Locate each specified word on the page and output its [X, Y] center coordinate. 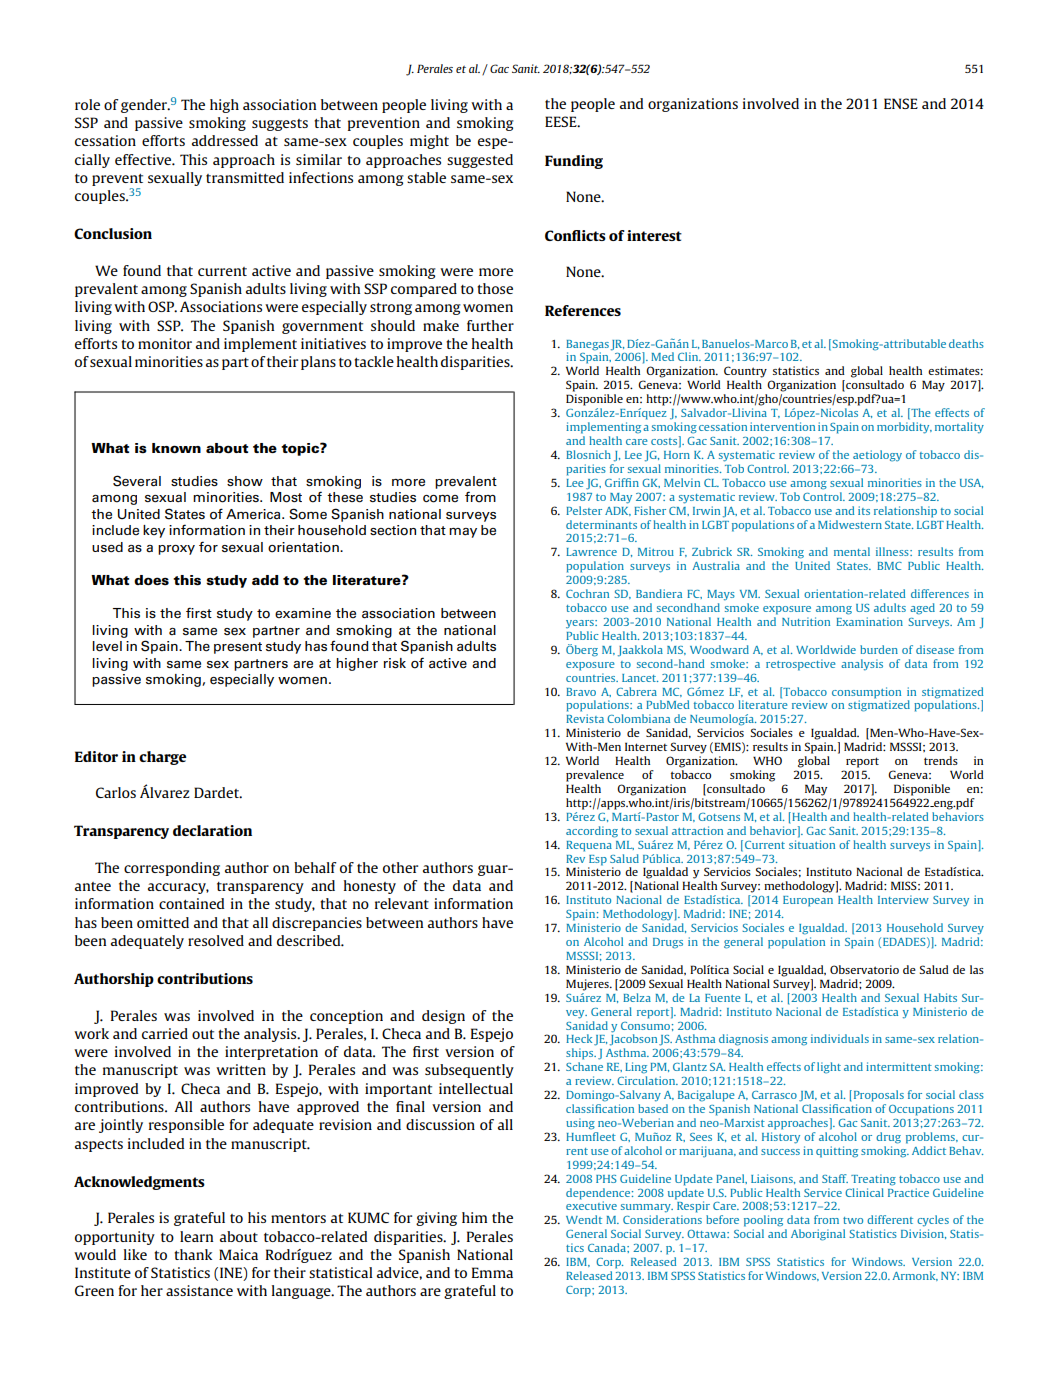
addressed [225, 140]
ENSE [901, 103]
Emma [492, 1272]
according [592, 832]
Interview [903, 899]
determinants [601, 524]
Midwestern [850, 524]
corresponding [172, 869]
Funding [574, 162]
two [853, 1220]
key [154, 531]
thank [193, 1254]
